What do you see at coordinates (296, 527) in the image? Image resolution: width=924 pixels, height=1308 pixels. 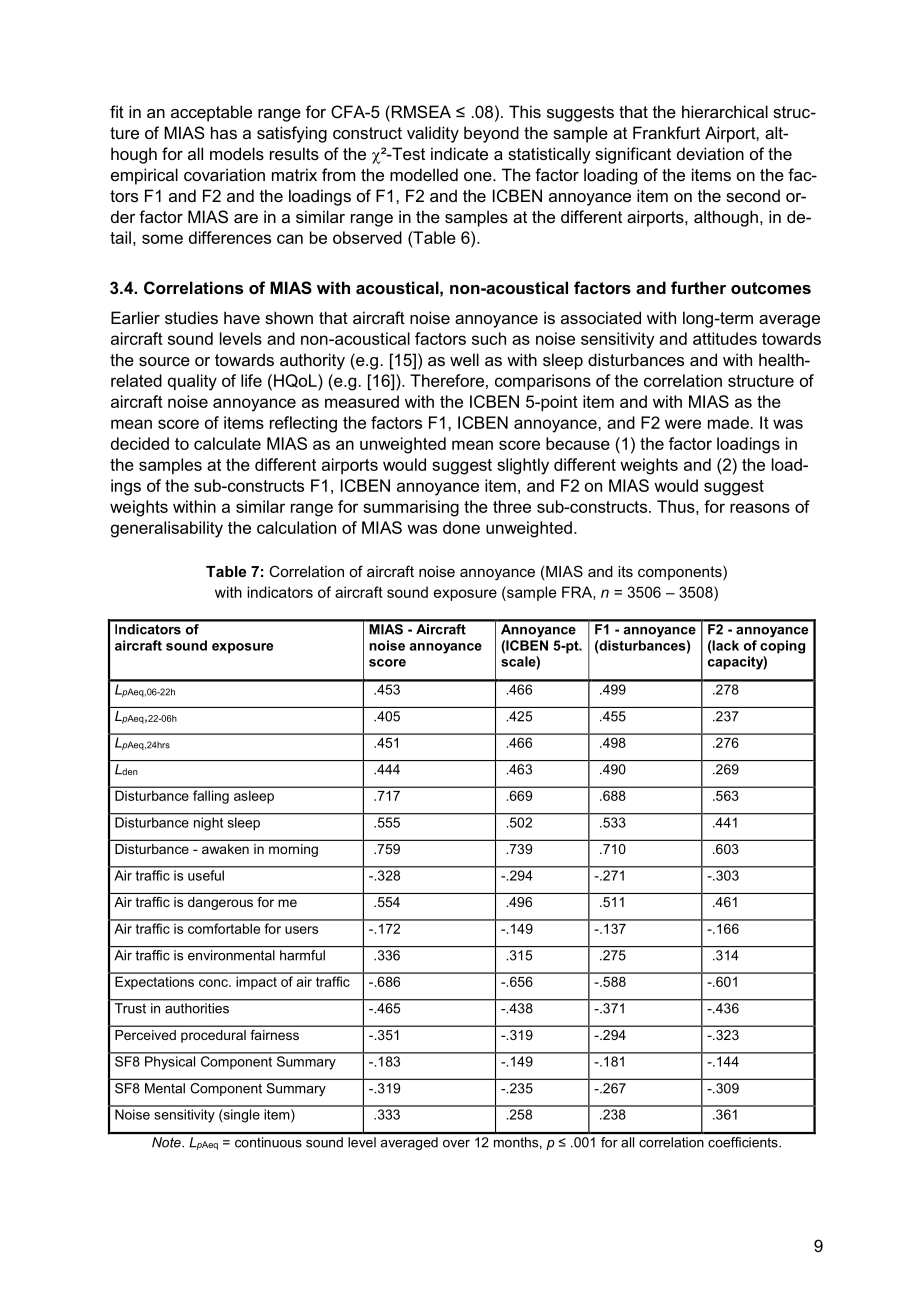 I see `calculation` at bounding box center [296, 527].
